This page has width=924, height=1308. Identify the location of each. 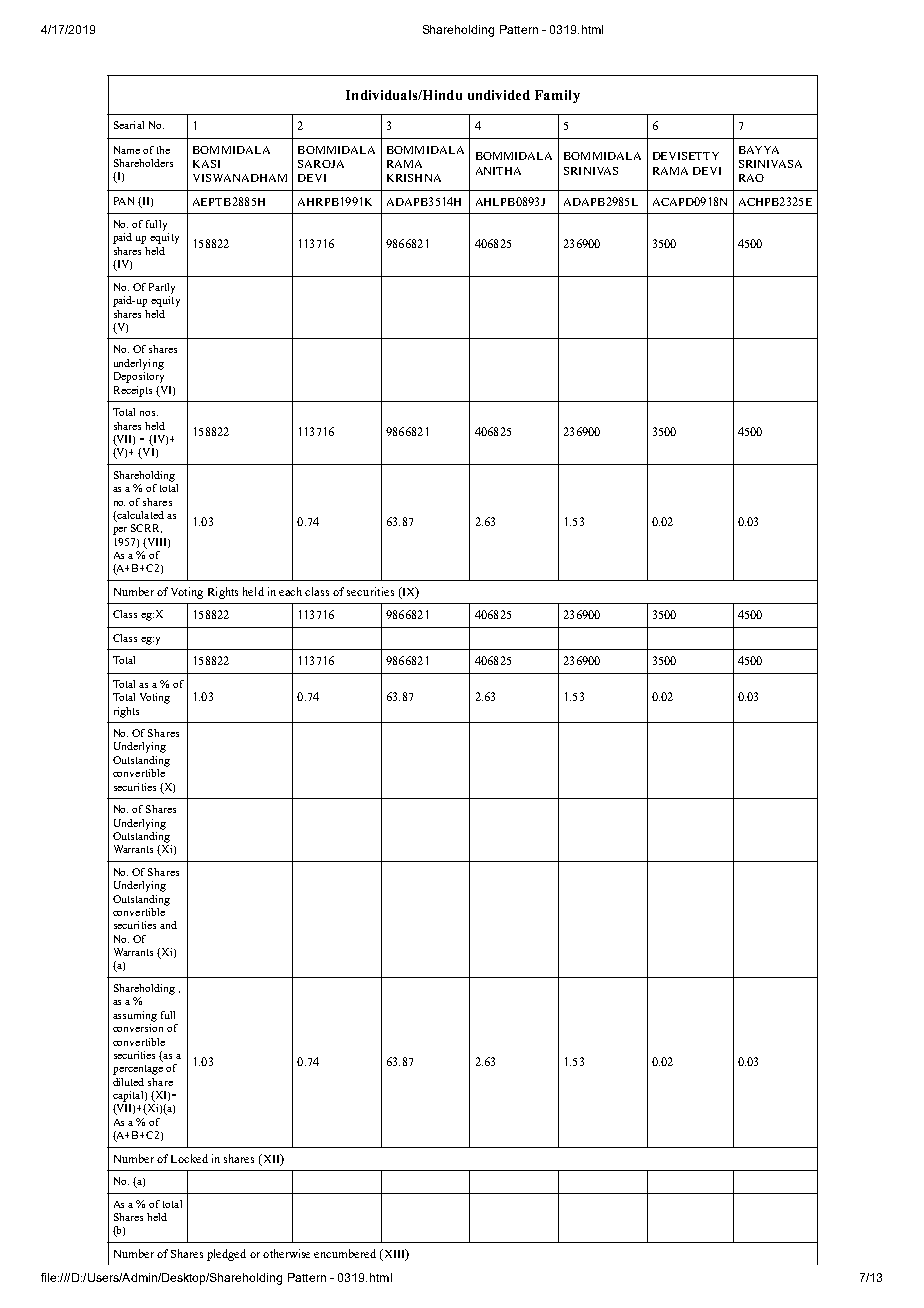
(290, 591).
